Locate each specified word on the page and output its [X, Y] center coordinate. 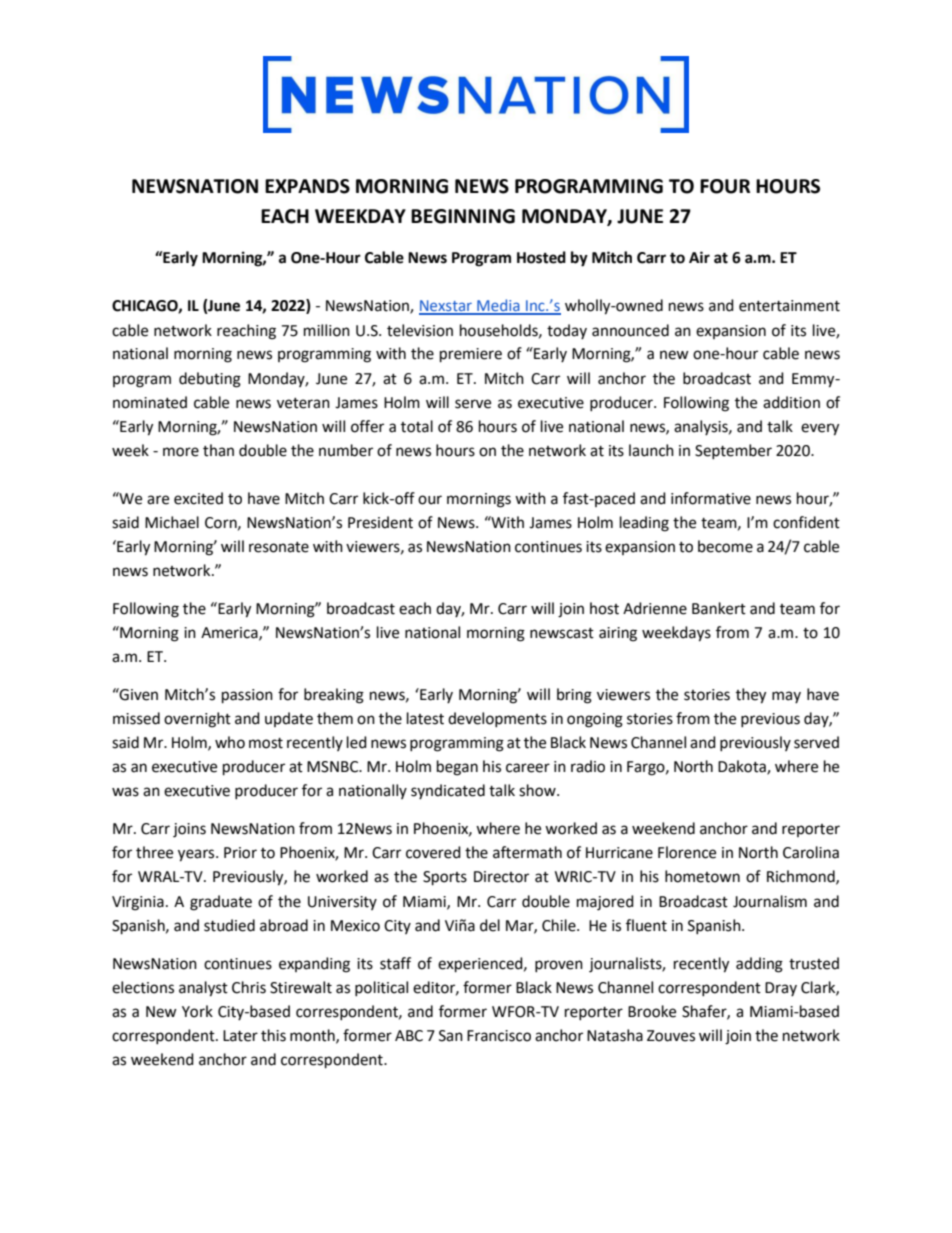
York [197, 1011]
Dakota [743, 767]
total [417, 426]
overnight [197, 720]
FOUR [725, 186]
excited [198, 498]
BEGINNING [463, 216]
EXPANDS [307, 186]
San [451, 1036]
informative [711, 498]
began [457, 768]
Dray [781, 989]
